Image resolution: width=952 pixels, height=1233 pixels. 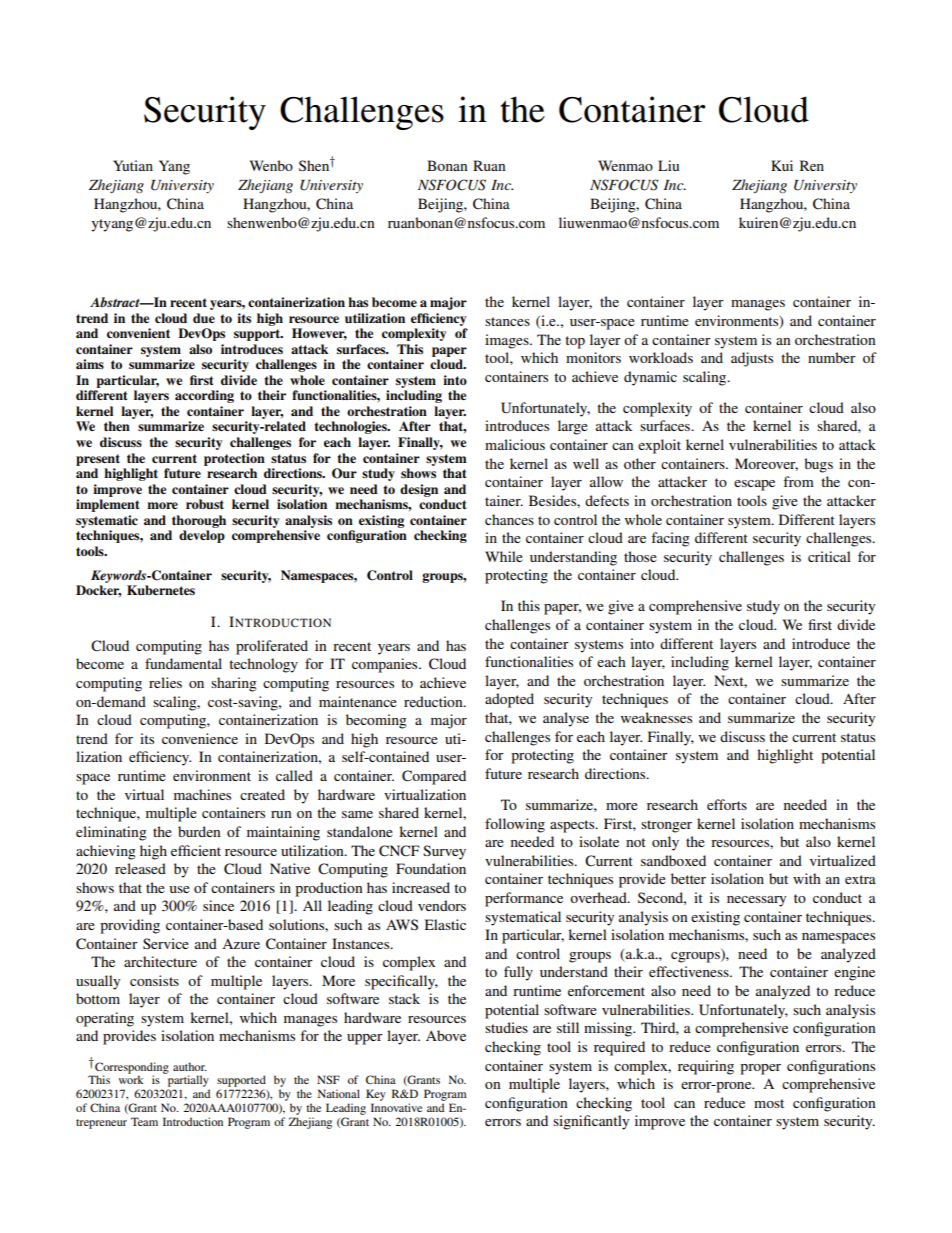 What do you see at coordinates (200, 738) in the screenshot?
I see `convenience` at bounding box center [200, 738].
